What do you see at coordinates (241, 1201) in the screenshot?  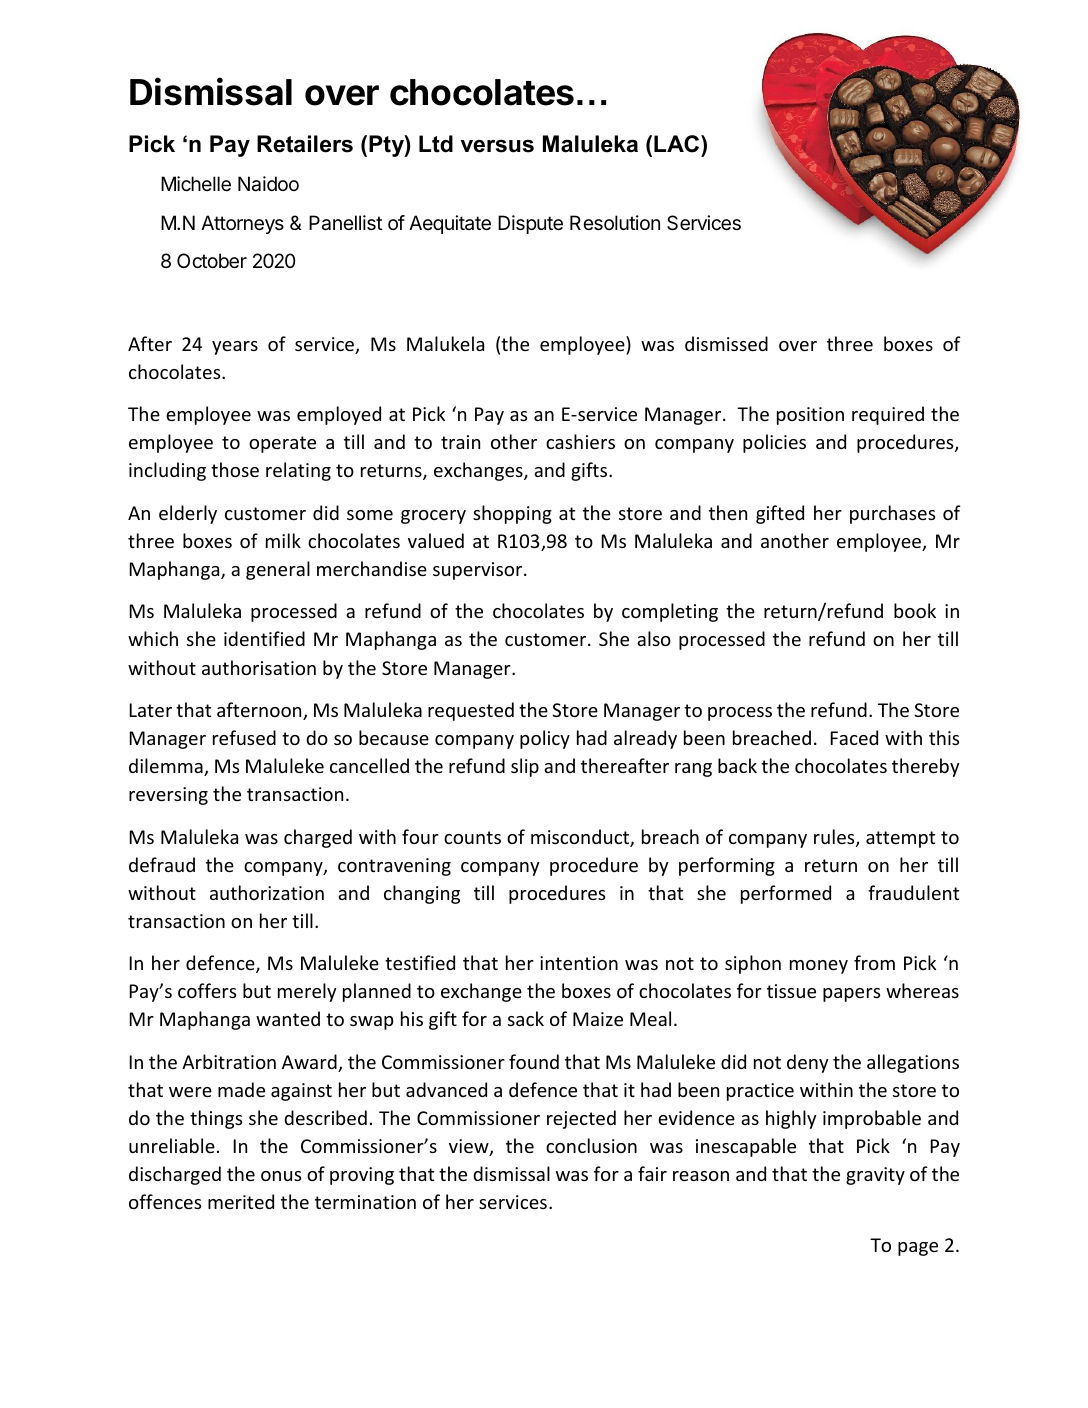 I see `merited` at bounding box center [241, 1201].
